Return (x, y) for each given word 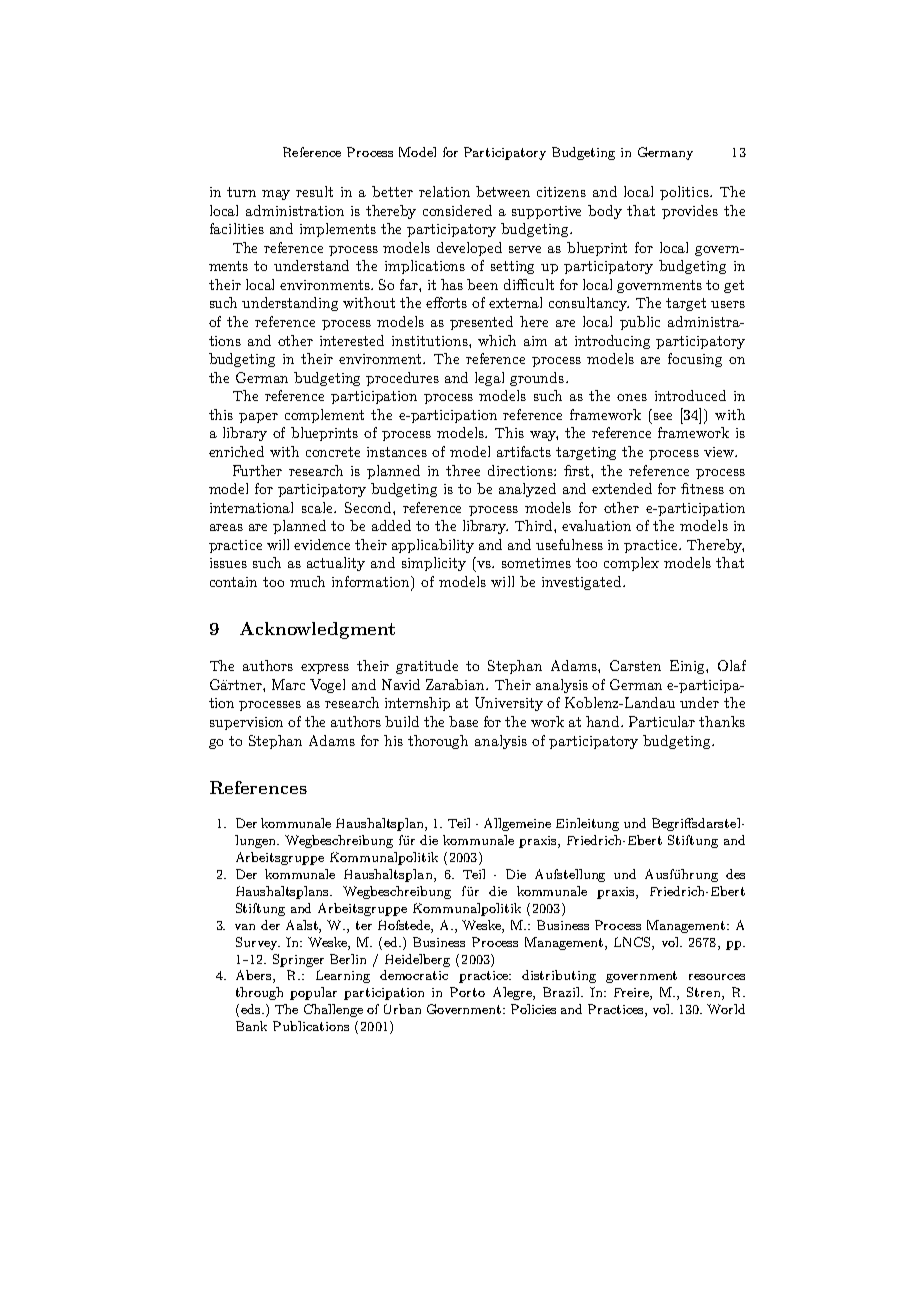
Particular (662, 721)
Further (257, 470)
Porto (467, 992)
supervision (246, 723)
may (276, 195)
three (463, 470)
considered (457, 210)
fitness (702, 488)
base (463, 721)
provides (690, 212)
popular (313, 993)
